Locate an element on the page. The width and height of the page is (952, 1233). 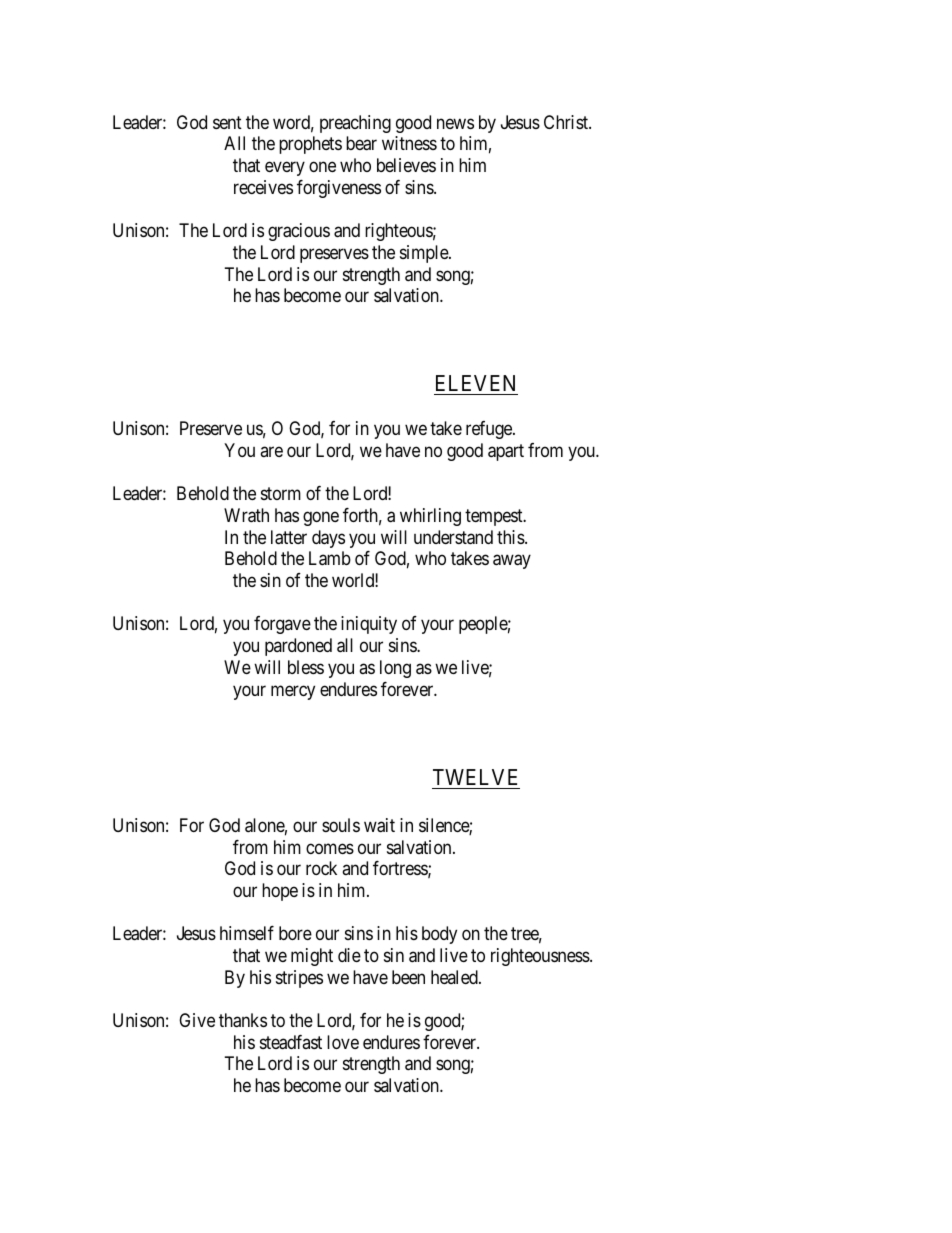
witness is located at coordinates (409, 143).
